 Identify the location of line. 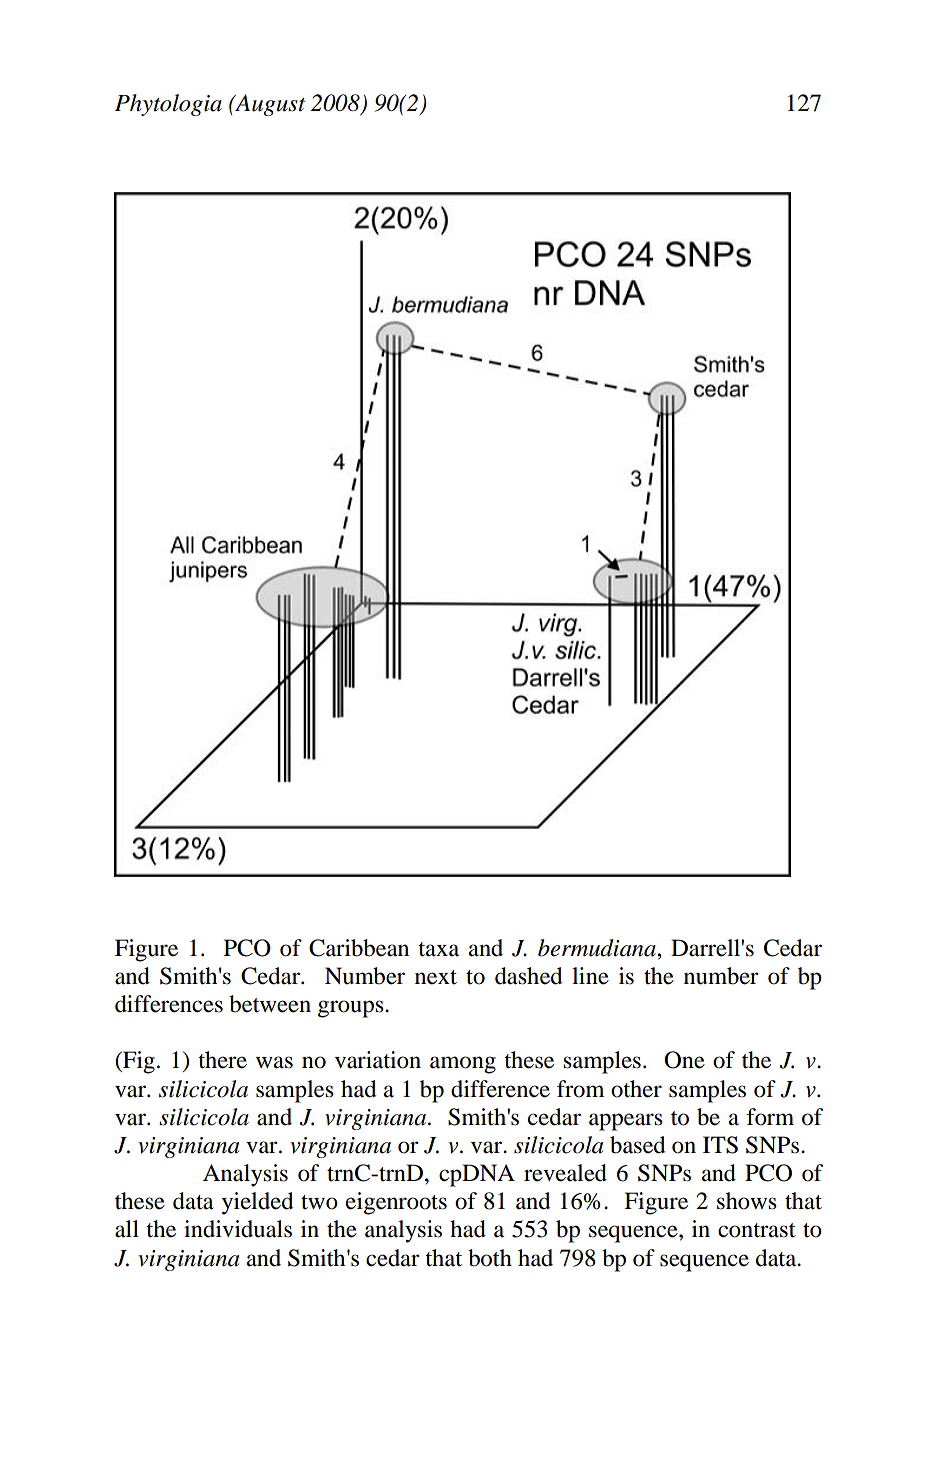
(590, 976).
